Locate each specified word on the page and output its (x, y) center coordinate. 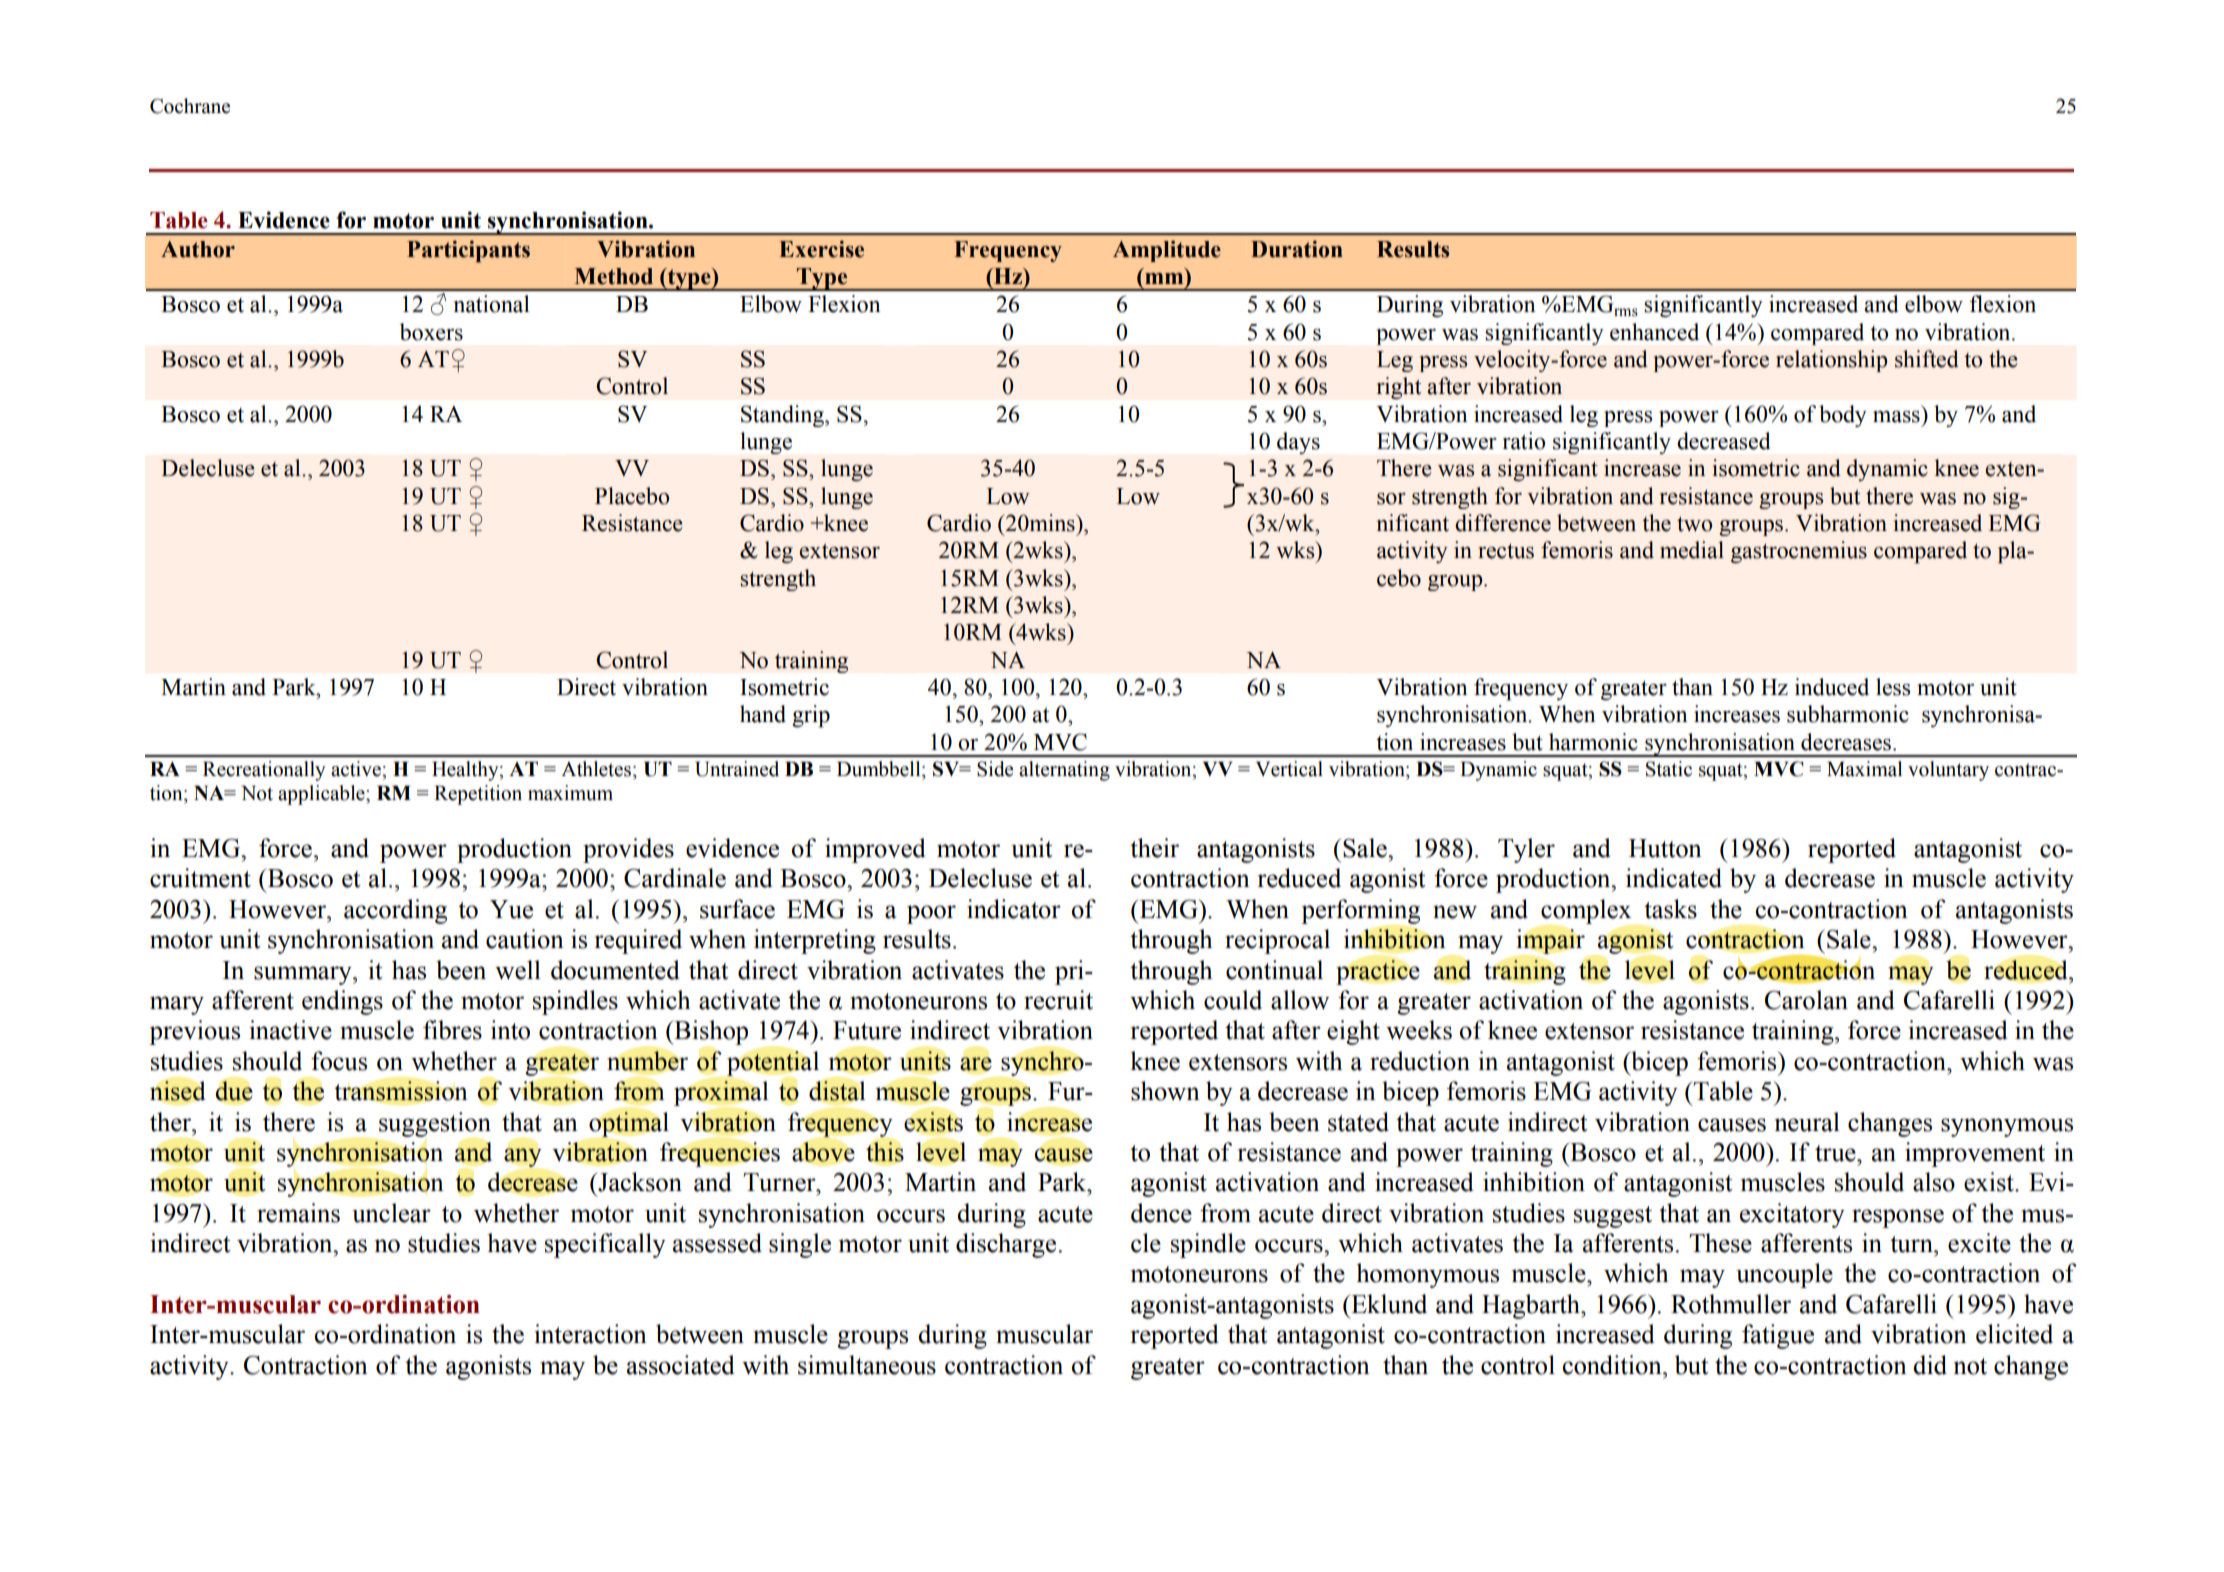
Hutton (1665, 848)
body (1843, 416)
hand (763, 714)
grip (811, 716)
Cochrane (190, 106)
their (1154, 848)
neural (1807, 1122)
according (395, 911)
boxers (431, 332)
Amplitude (1167, 251)
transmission (401, 1091)
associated (681, 1365)
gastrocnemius (1799, 552)
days (1298, 443)
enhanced (1654, 332)
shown (1165, 1091)
